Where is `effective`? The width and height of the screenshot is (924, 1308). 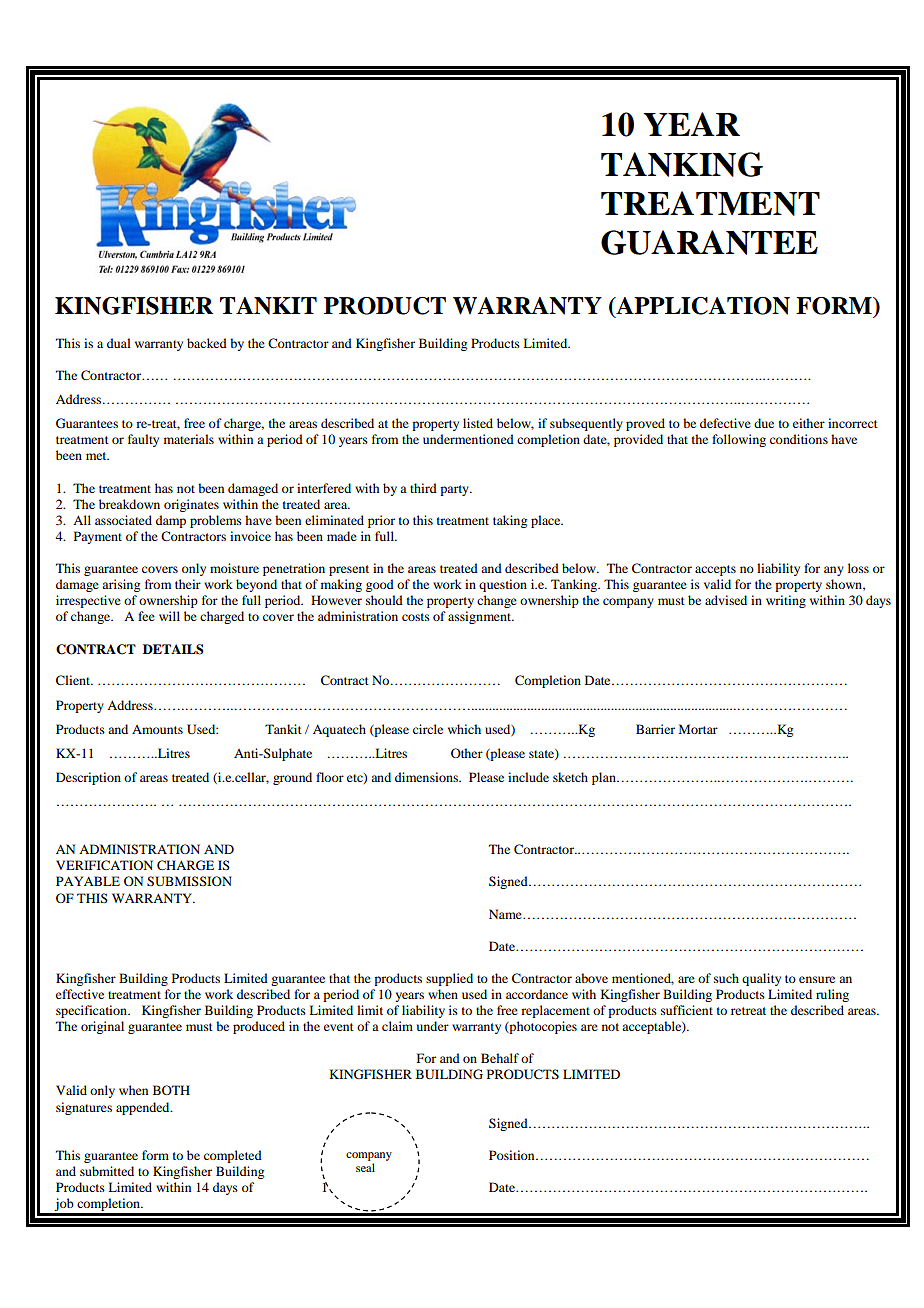
effective is located at coordinates (80, 994).
